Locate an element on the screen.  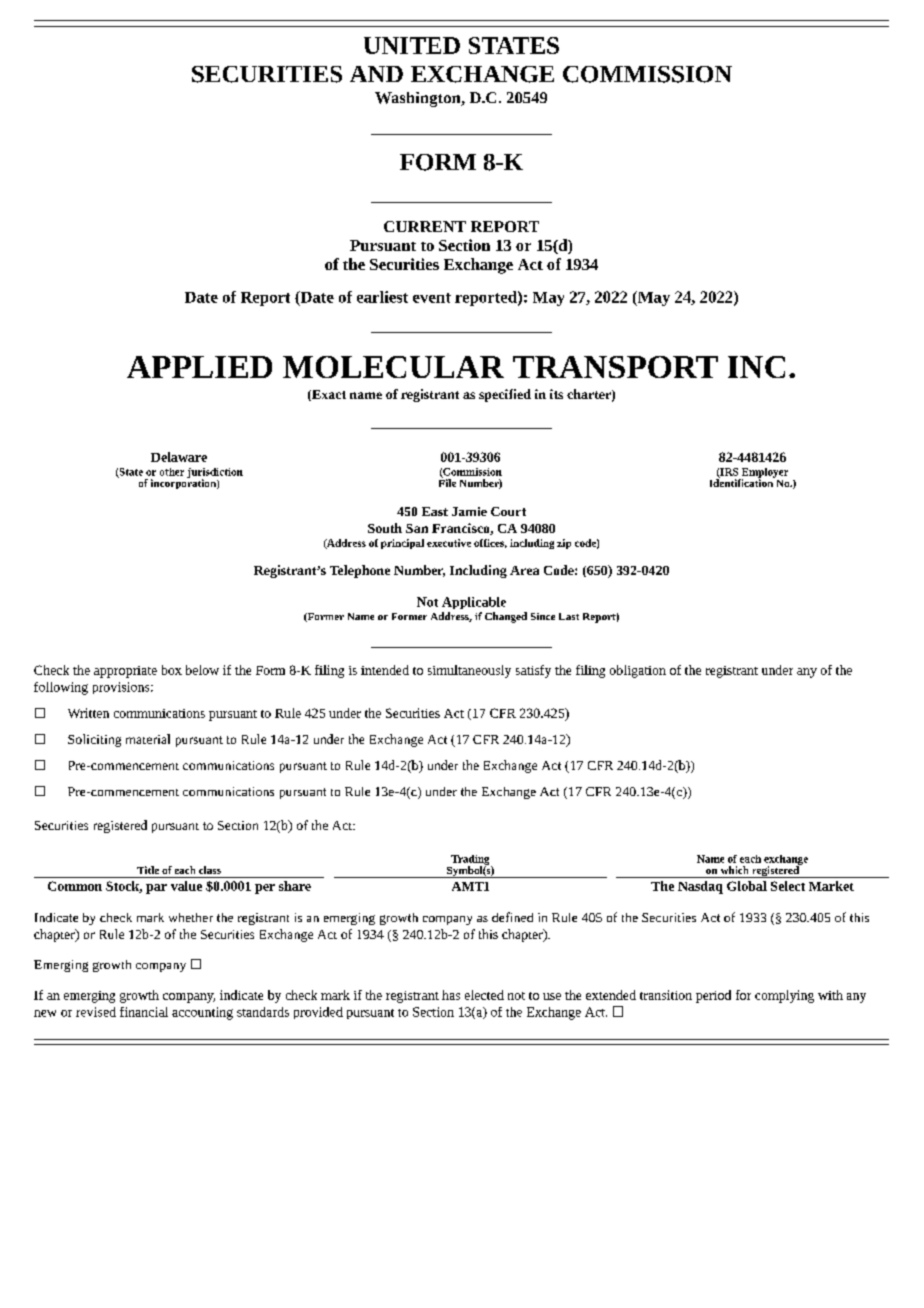
APPLIED is located at coordinates (199, 367).
